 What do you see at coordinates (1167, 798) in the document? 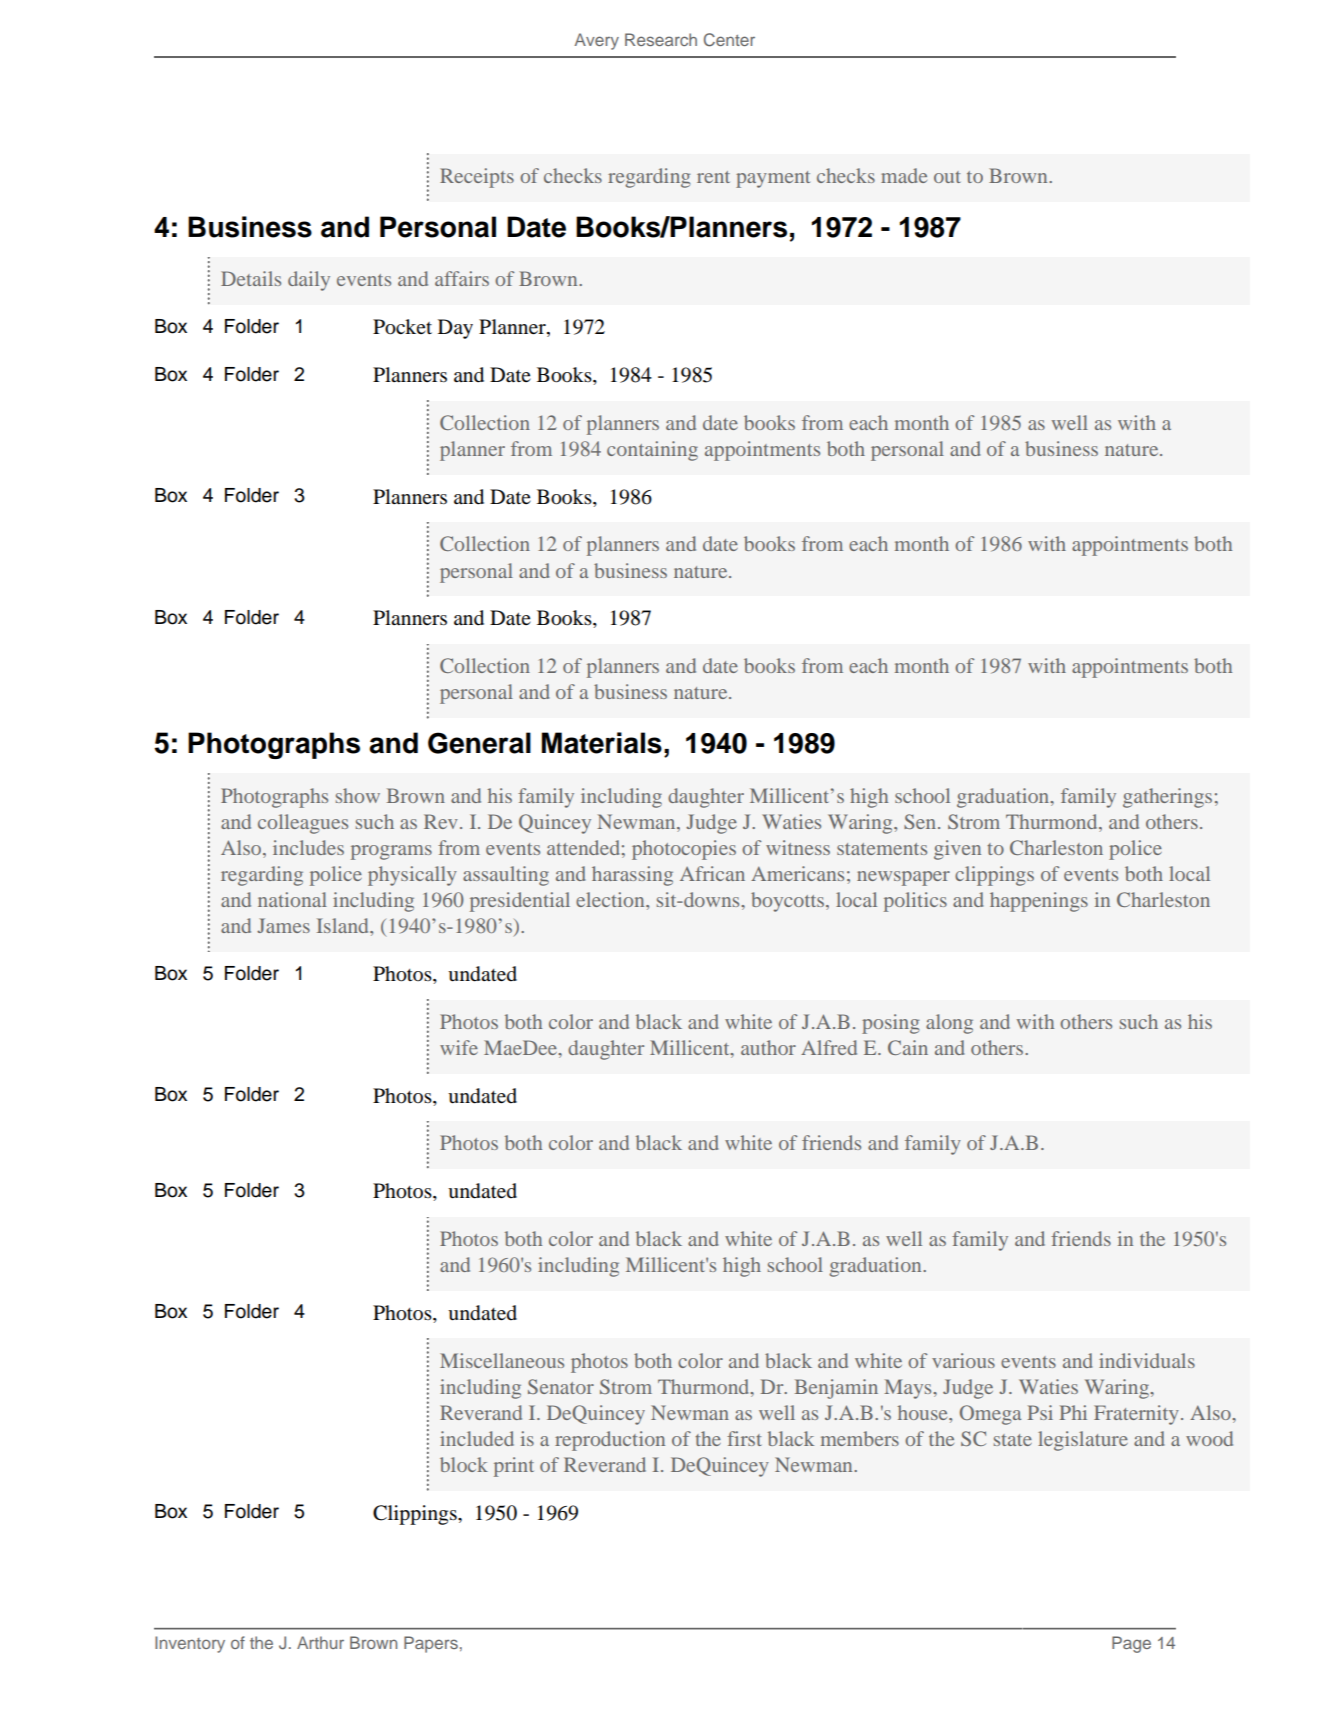
I see `gatherings` at bounding box center [1167, 798].
